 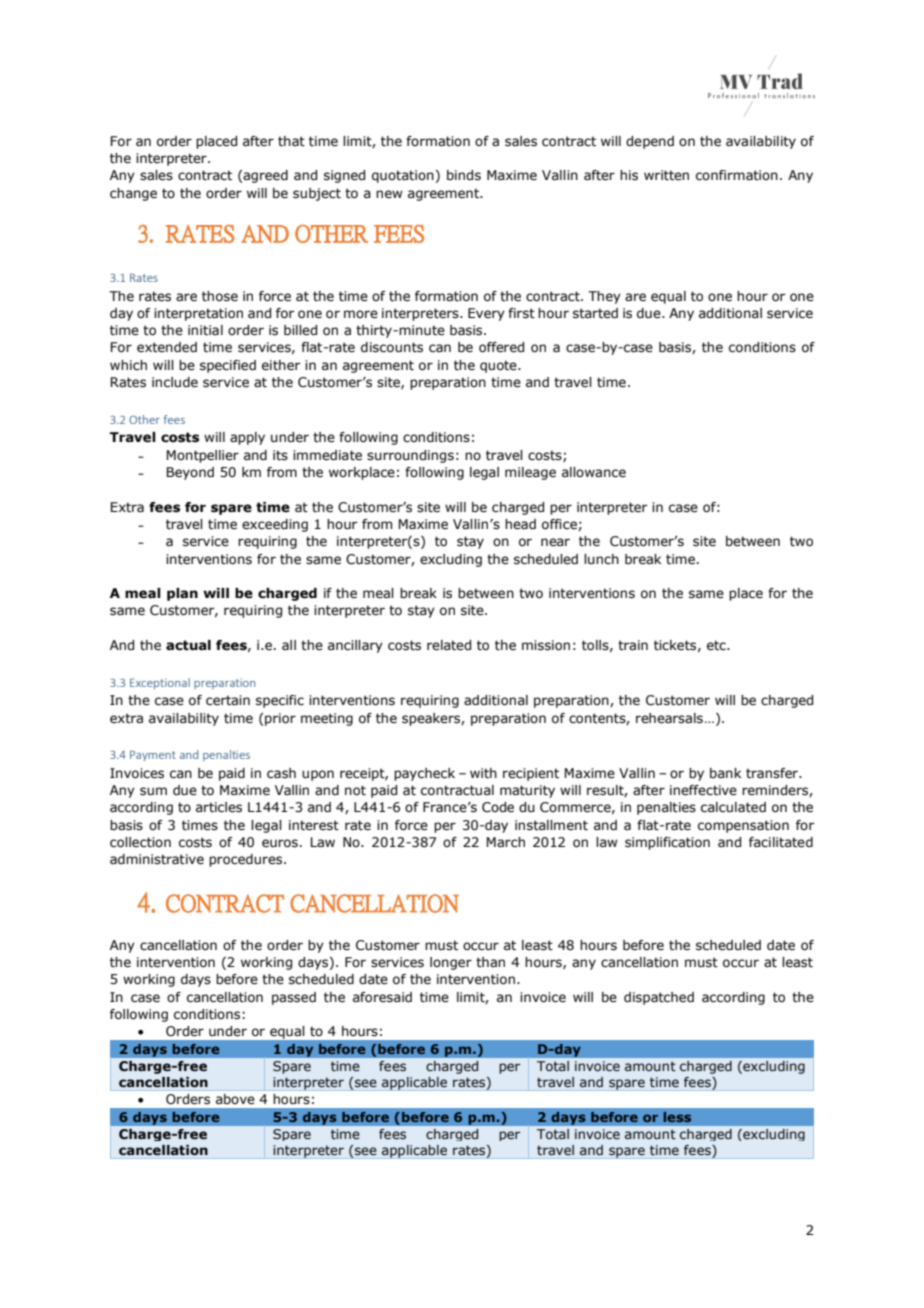 What do you see at coordinates (219, 807) in the page?
I see `articles` at bounding box center [219, 807].
